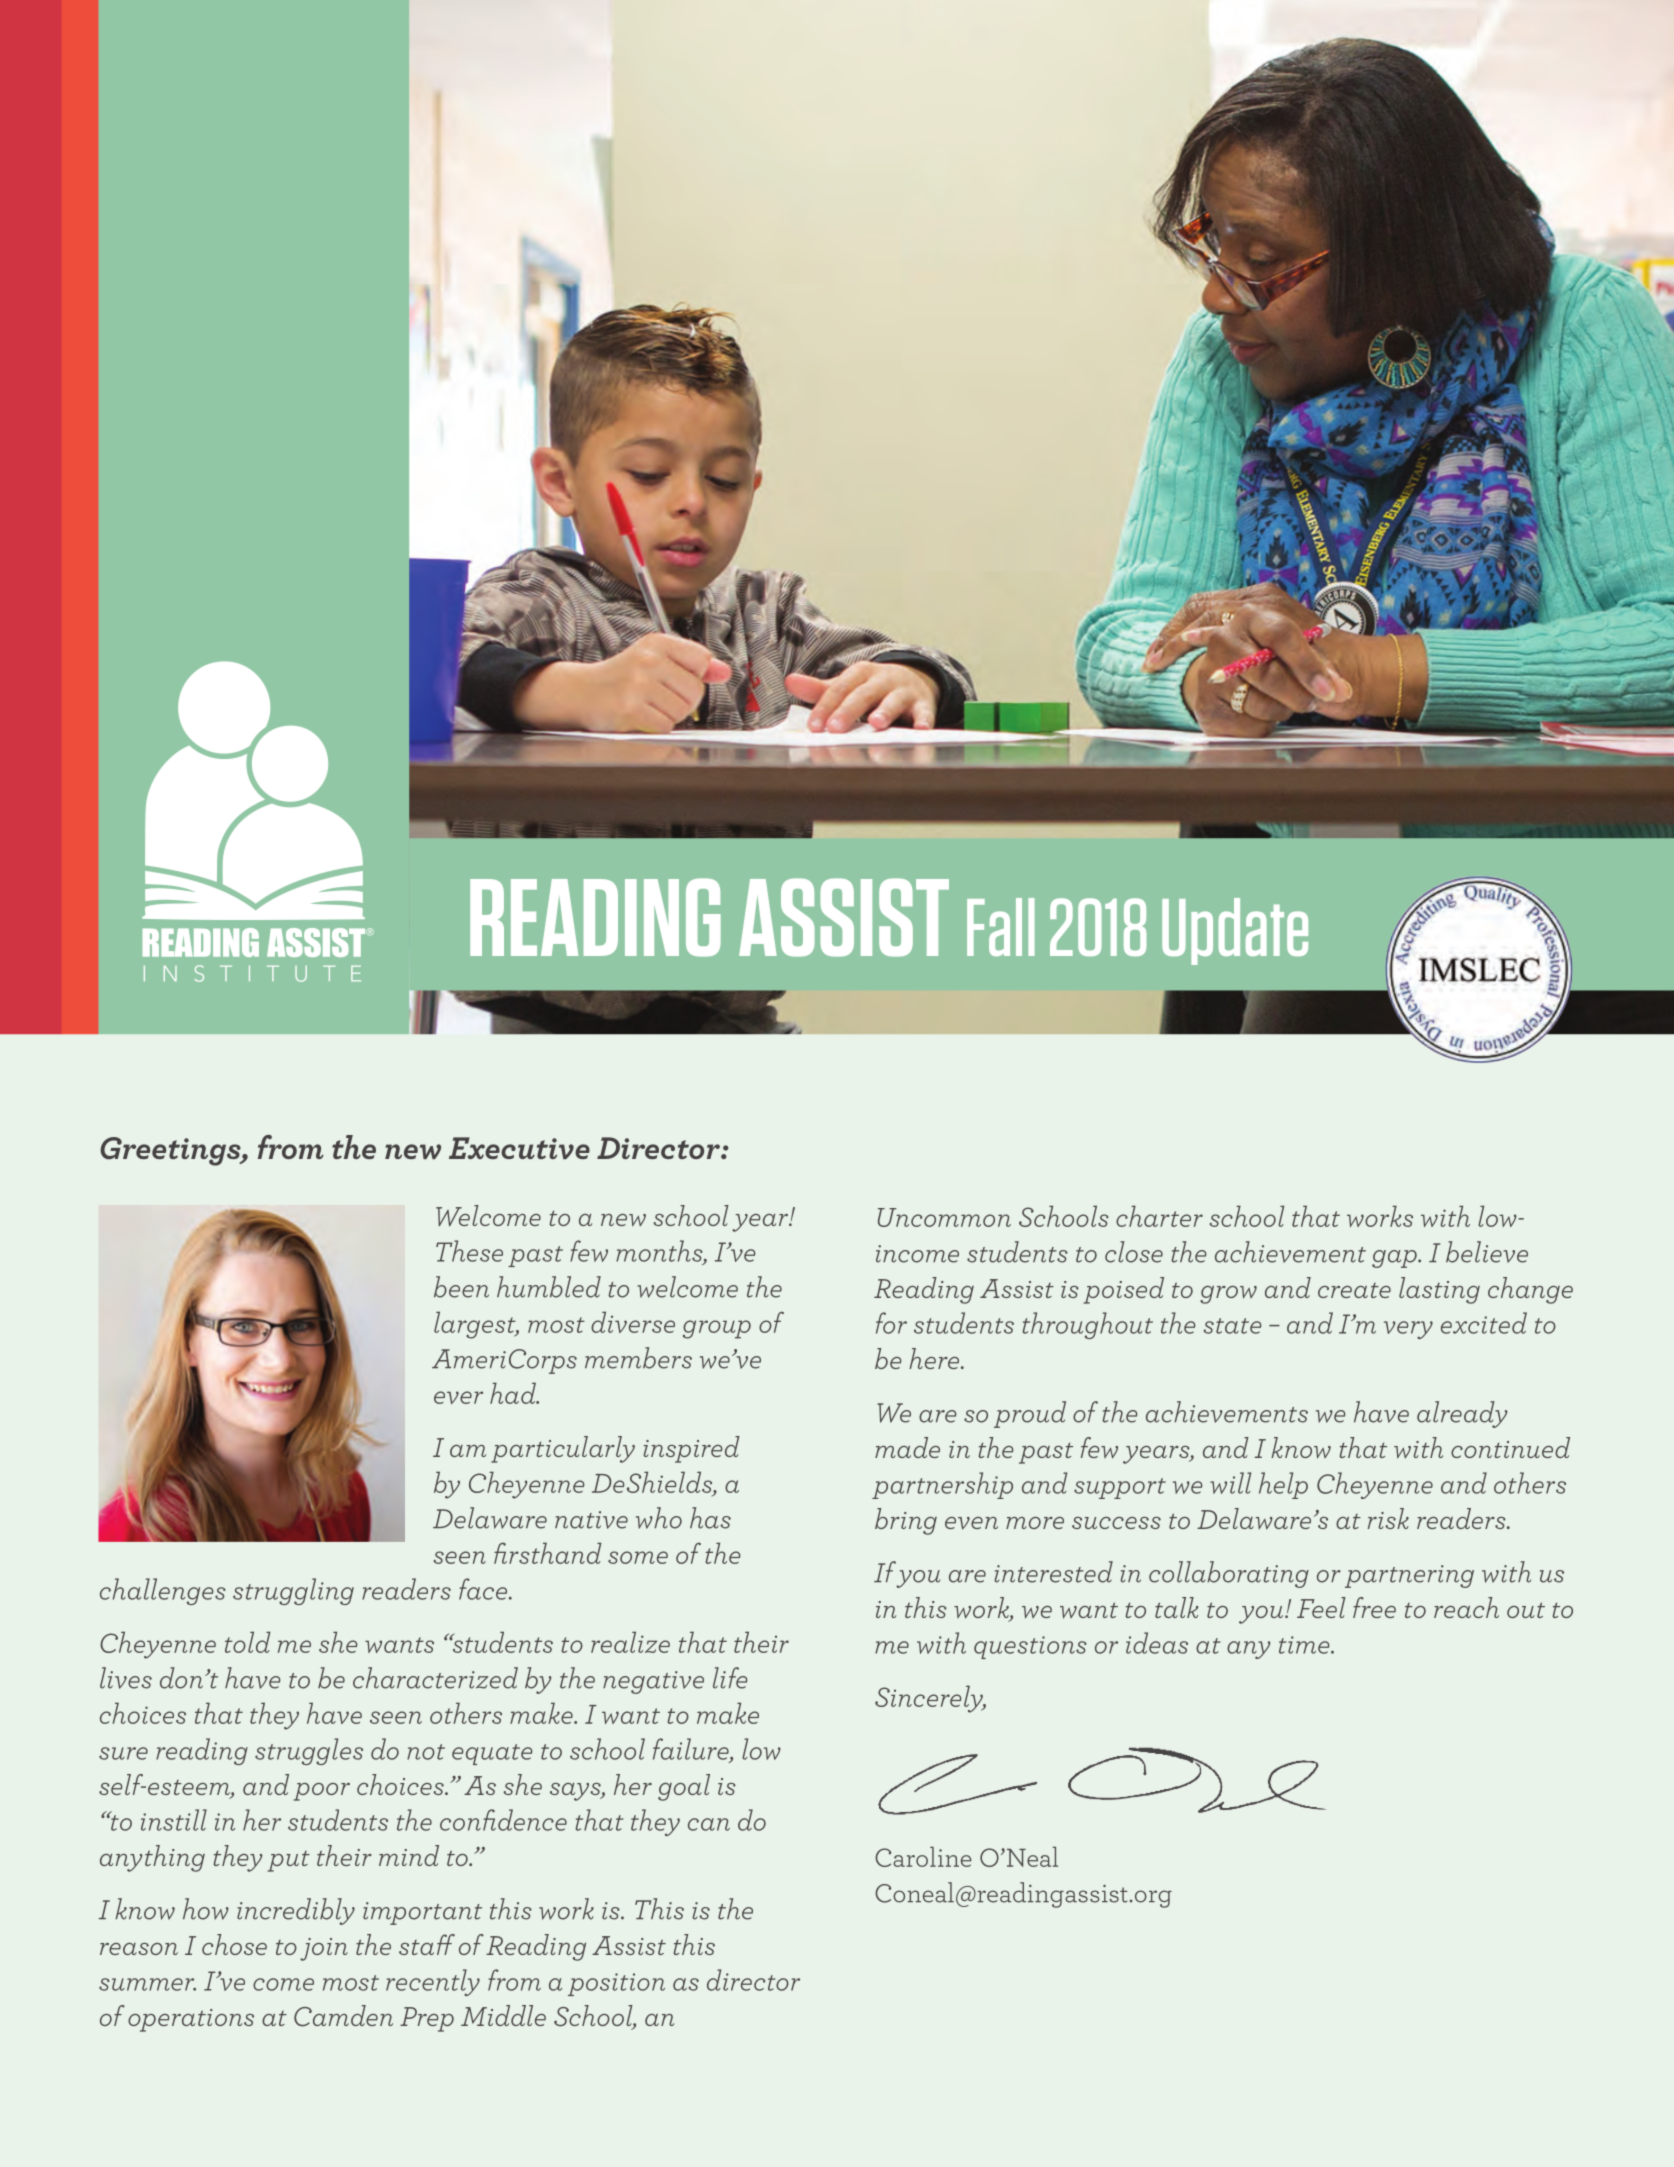  Describe the element at coordinates (1159, 1216) in the image. I see `charter` at that location.
